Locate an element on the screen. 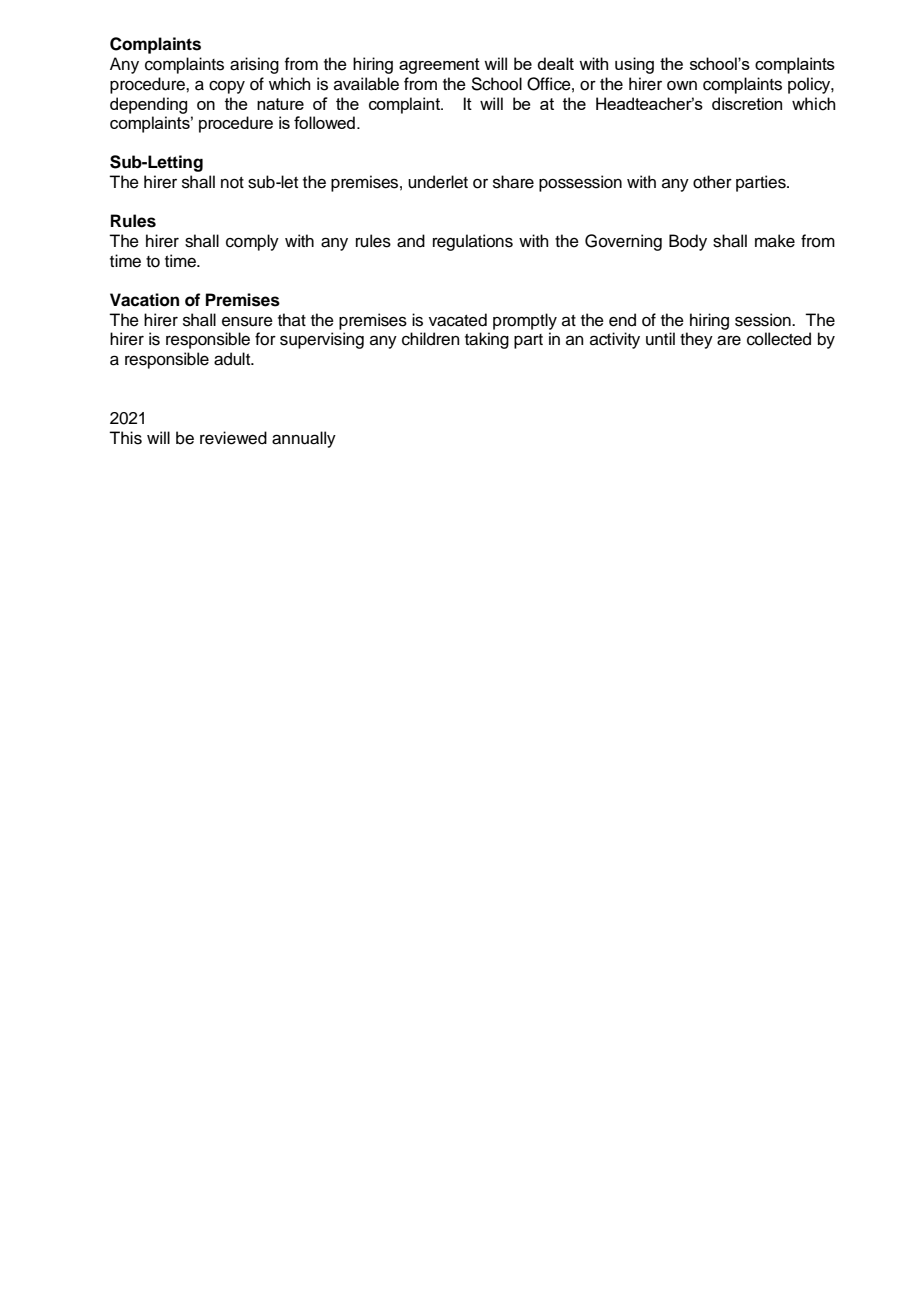  other is located at coordinates (712, 182).
